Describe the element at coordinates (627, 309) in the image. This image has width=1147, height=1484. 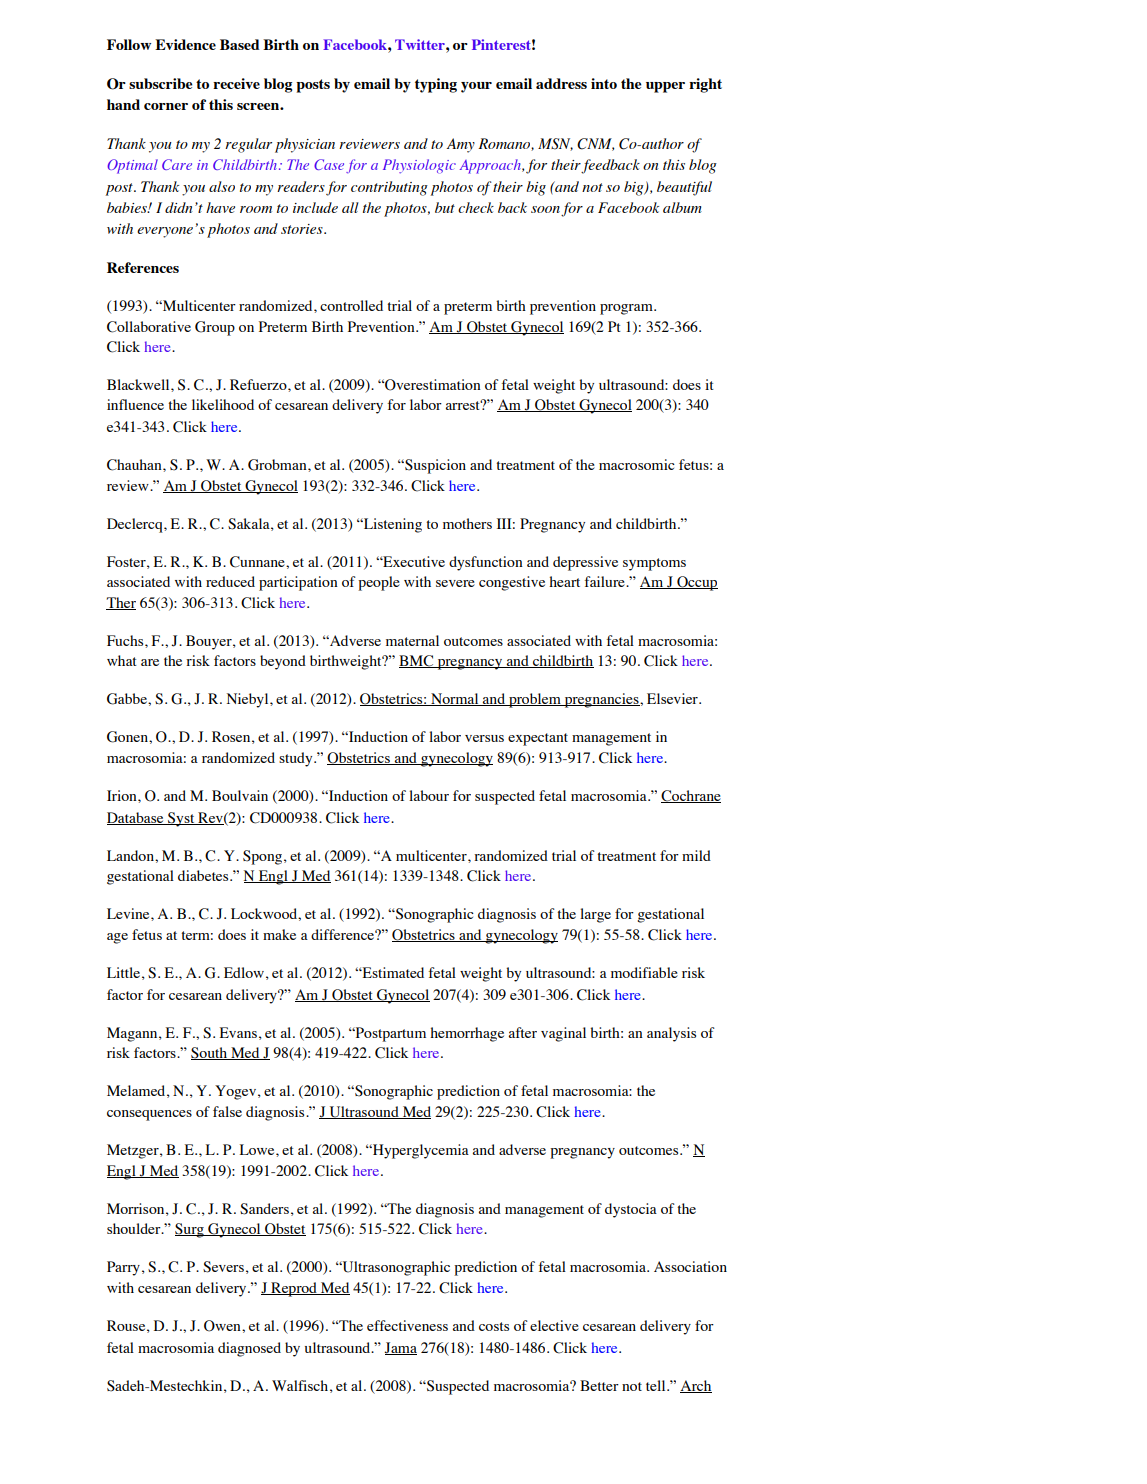
I see `program` at that location.
